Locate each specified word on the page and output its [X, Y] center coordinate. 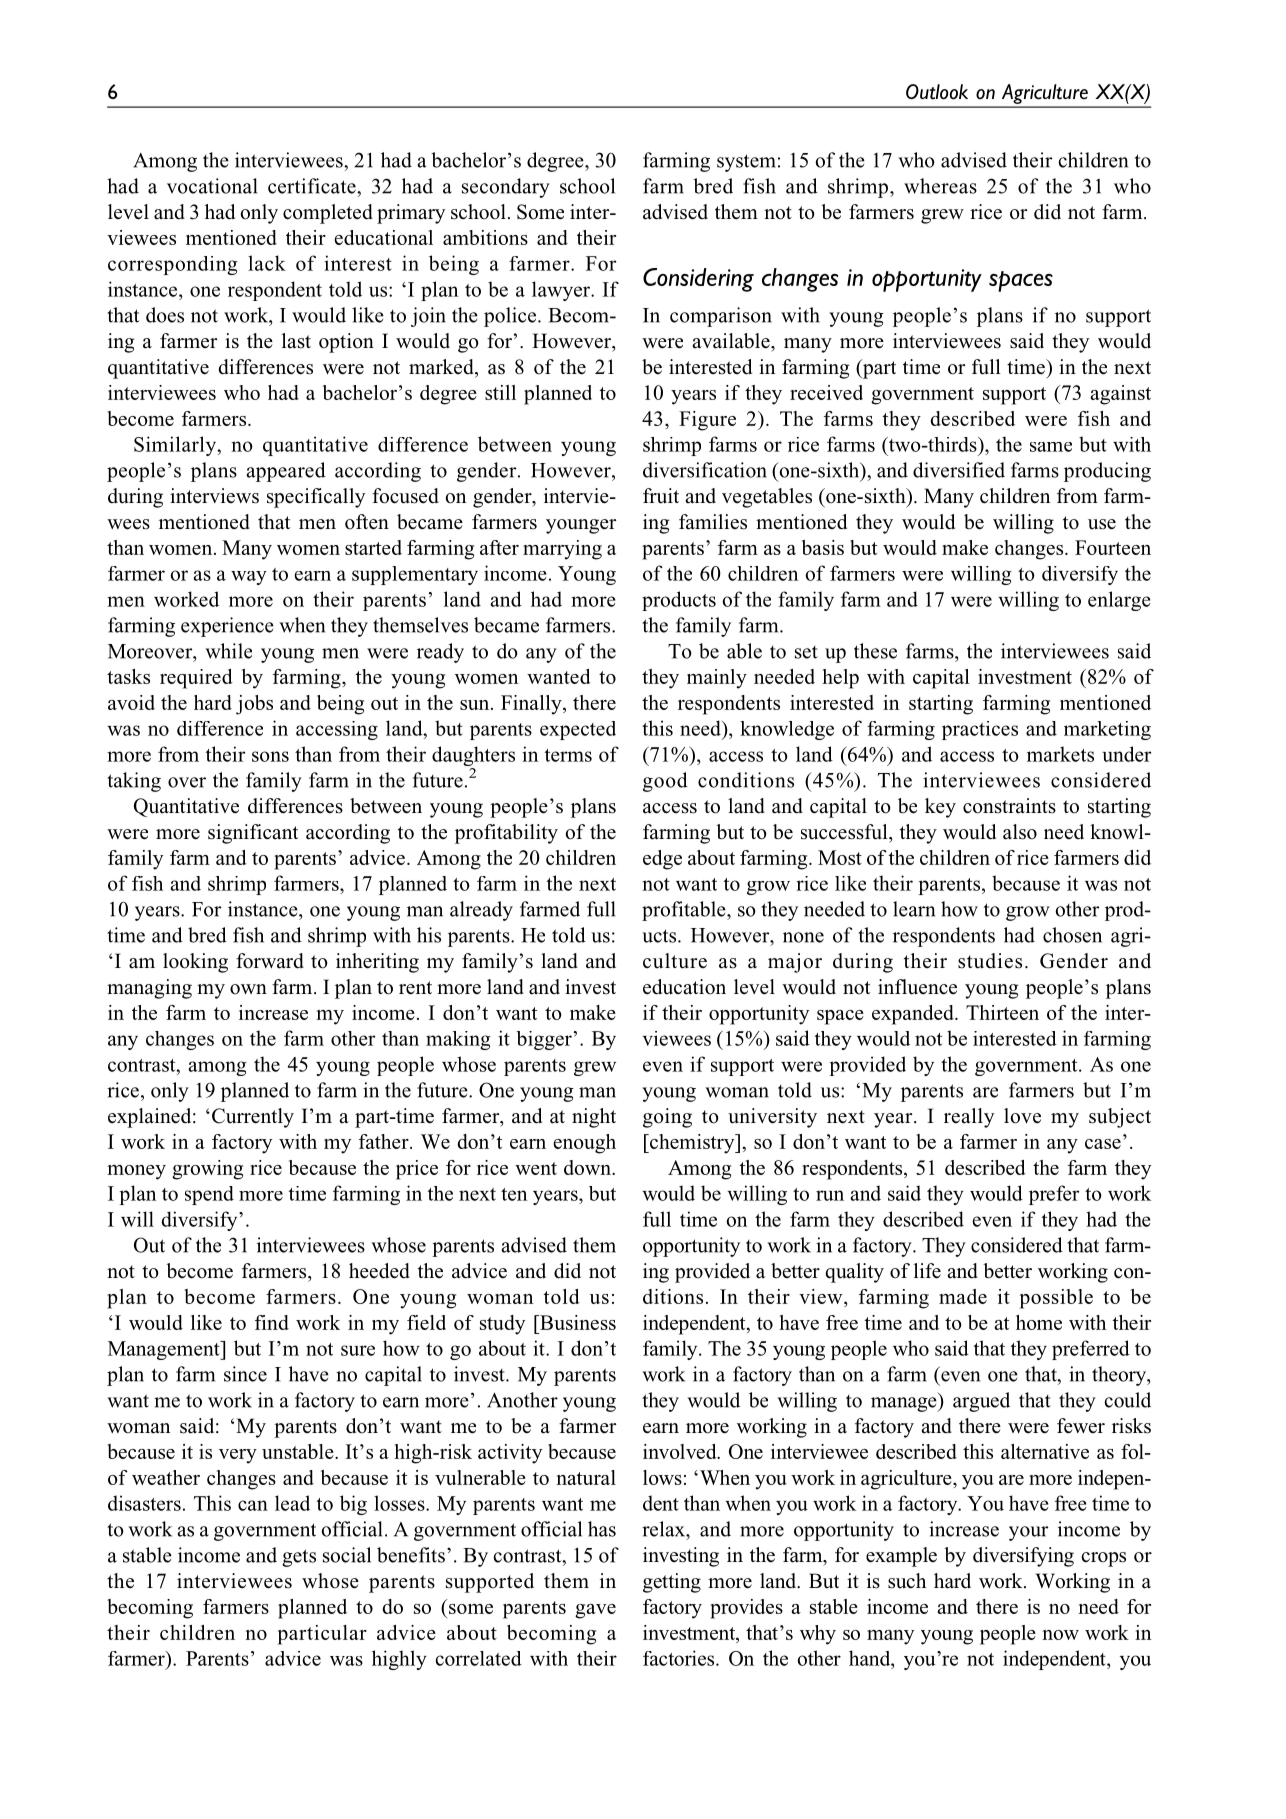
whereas [940, 186]
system [746, 163]
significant [253, 834]
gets [299, 1558]
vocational [212, 186]
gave [595, 1611]
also [1020, 832]
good [665, 782]
